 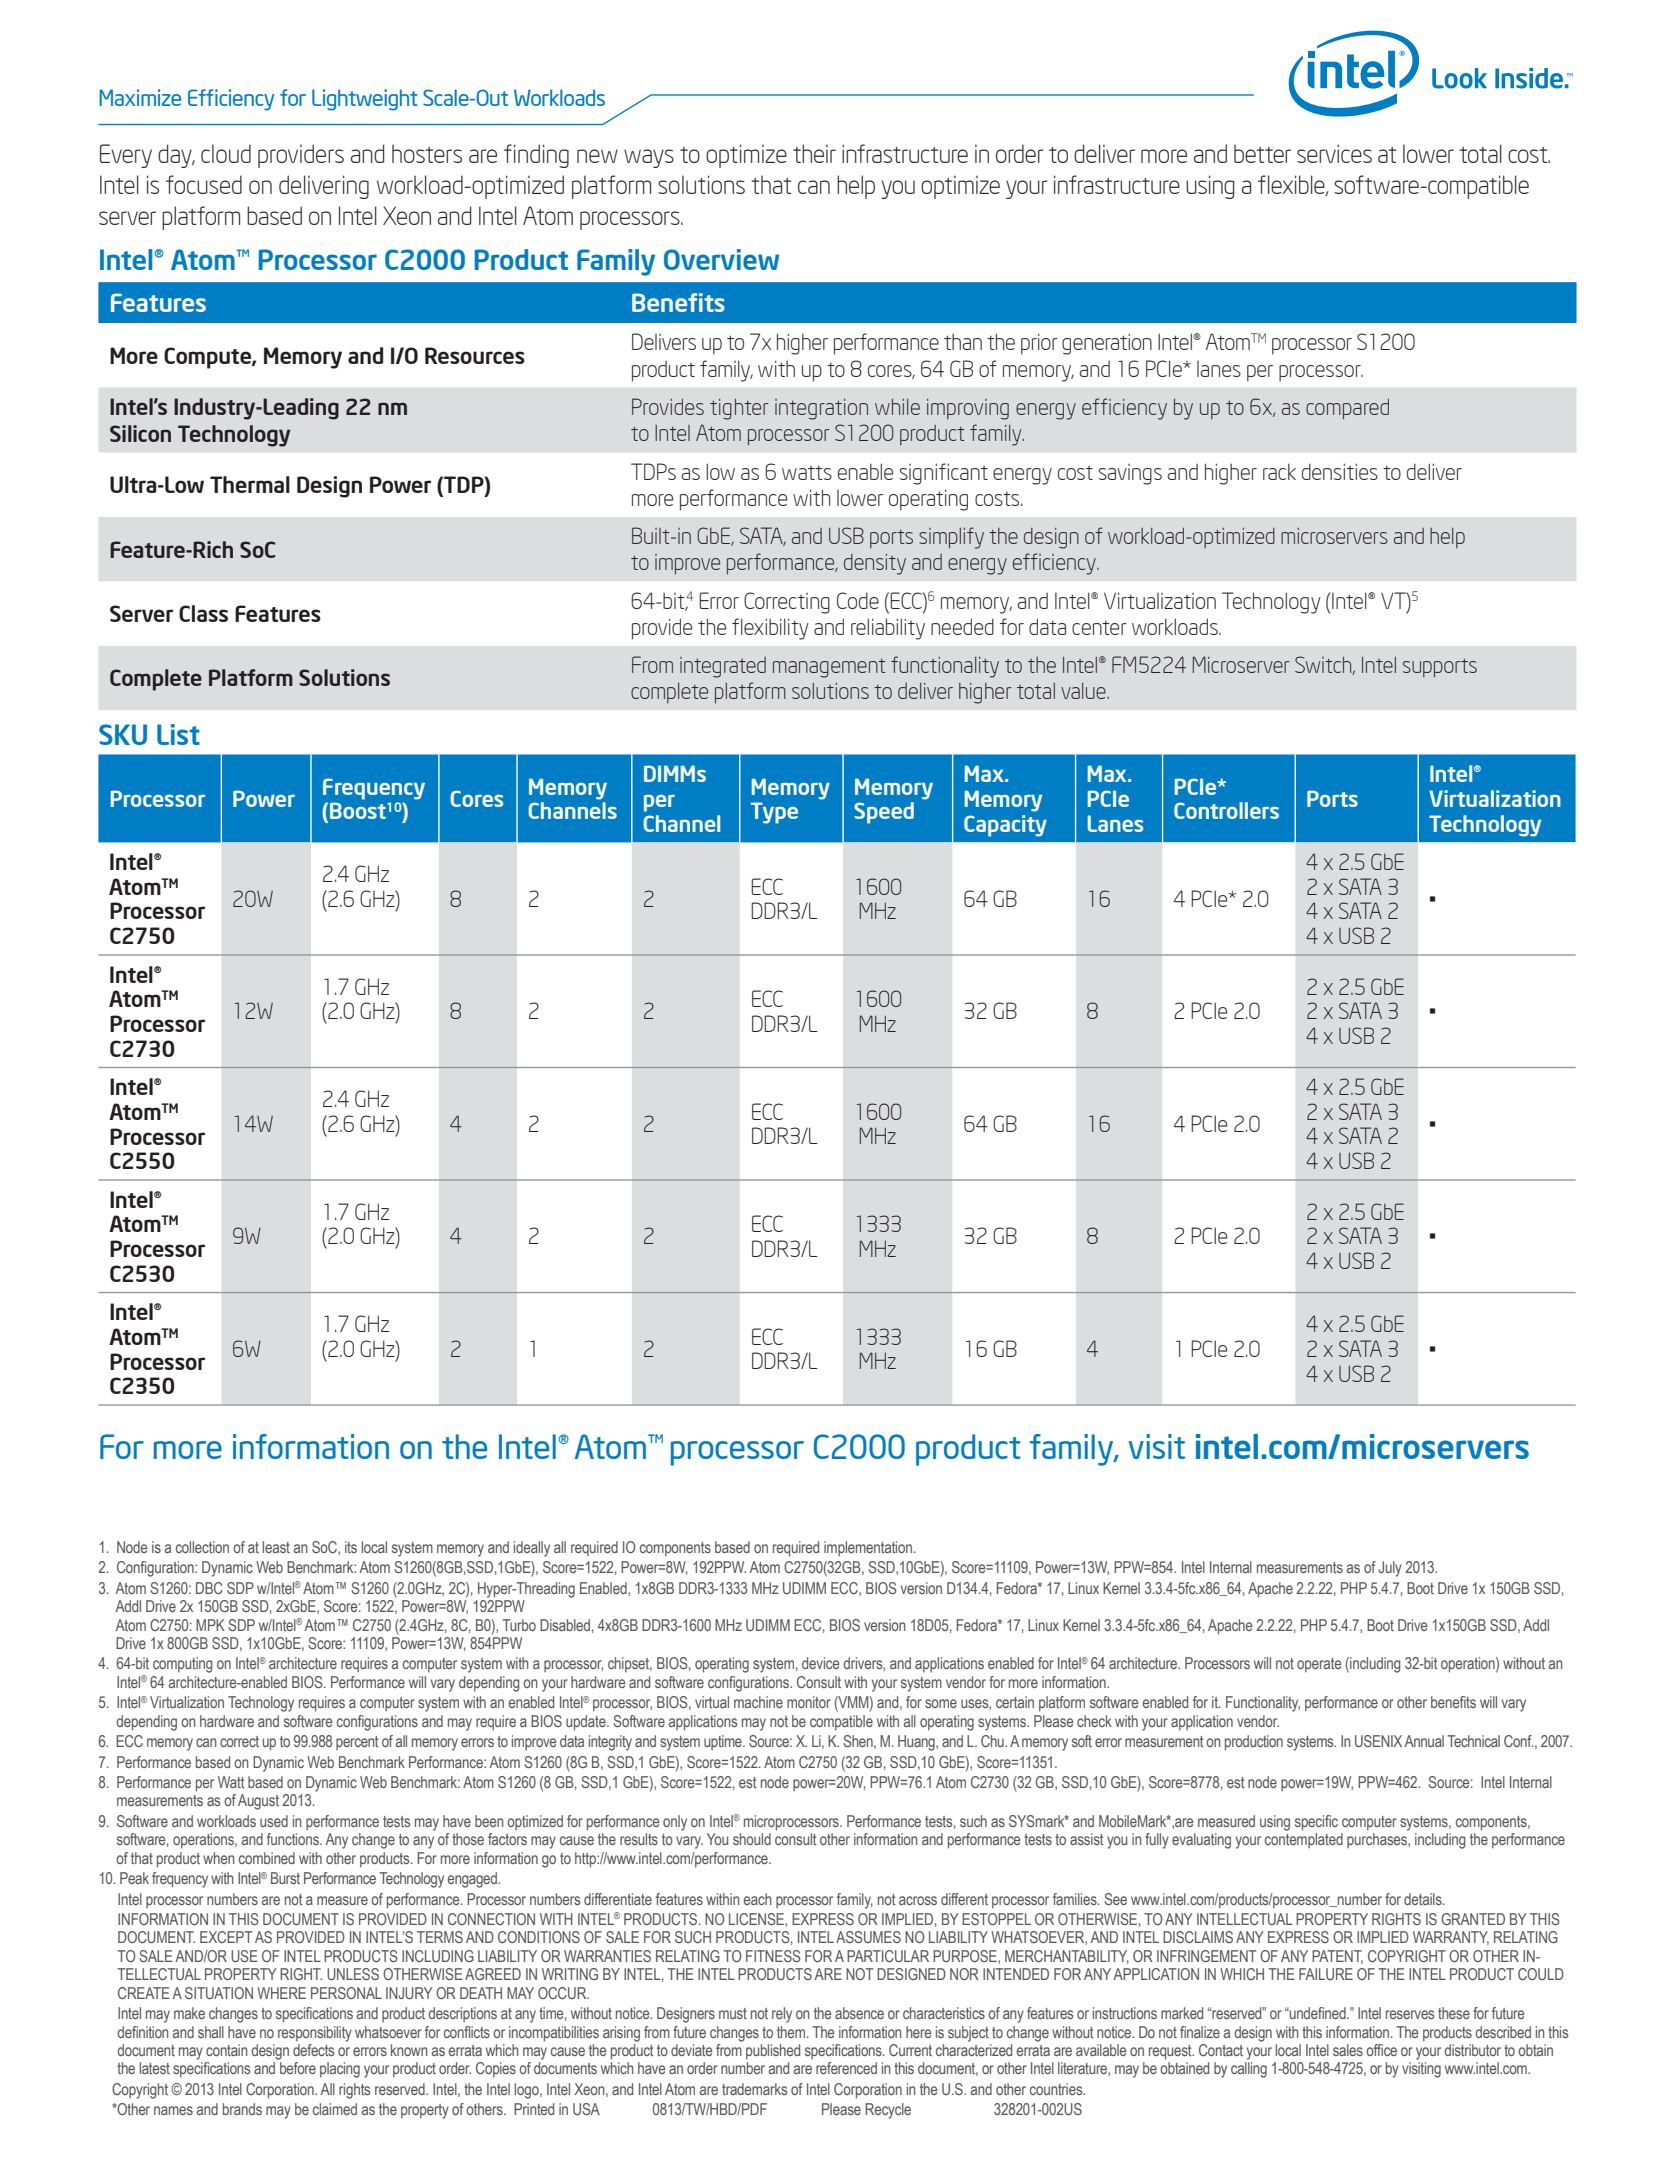 What do you see at coordinates (884, 813) in the document?
I see `Speed` at bounding box center [884, 813].
